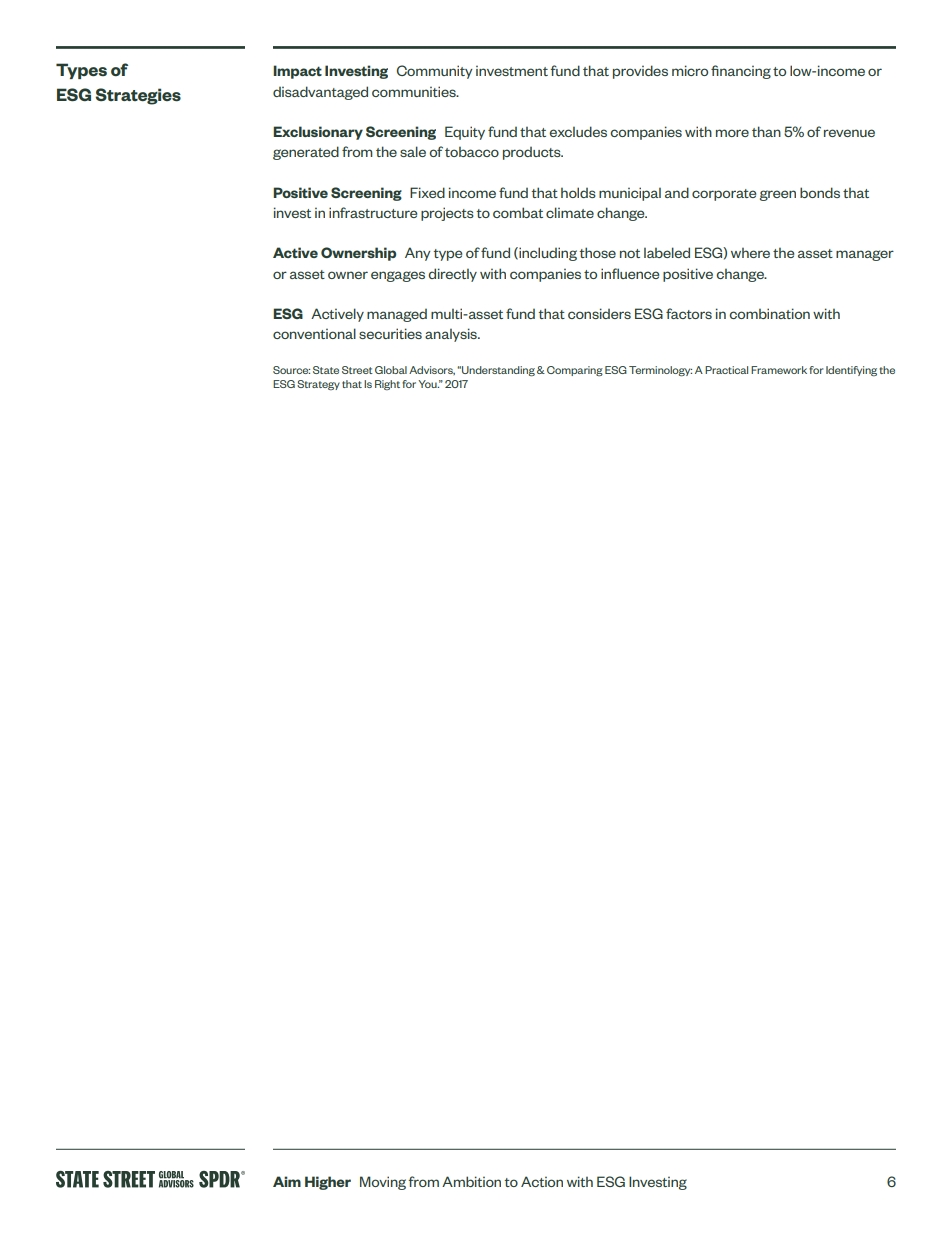  What do you see at coordinates (287, 1181) in the page?
I see `Aim` at bounding box center [287, 1181].
